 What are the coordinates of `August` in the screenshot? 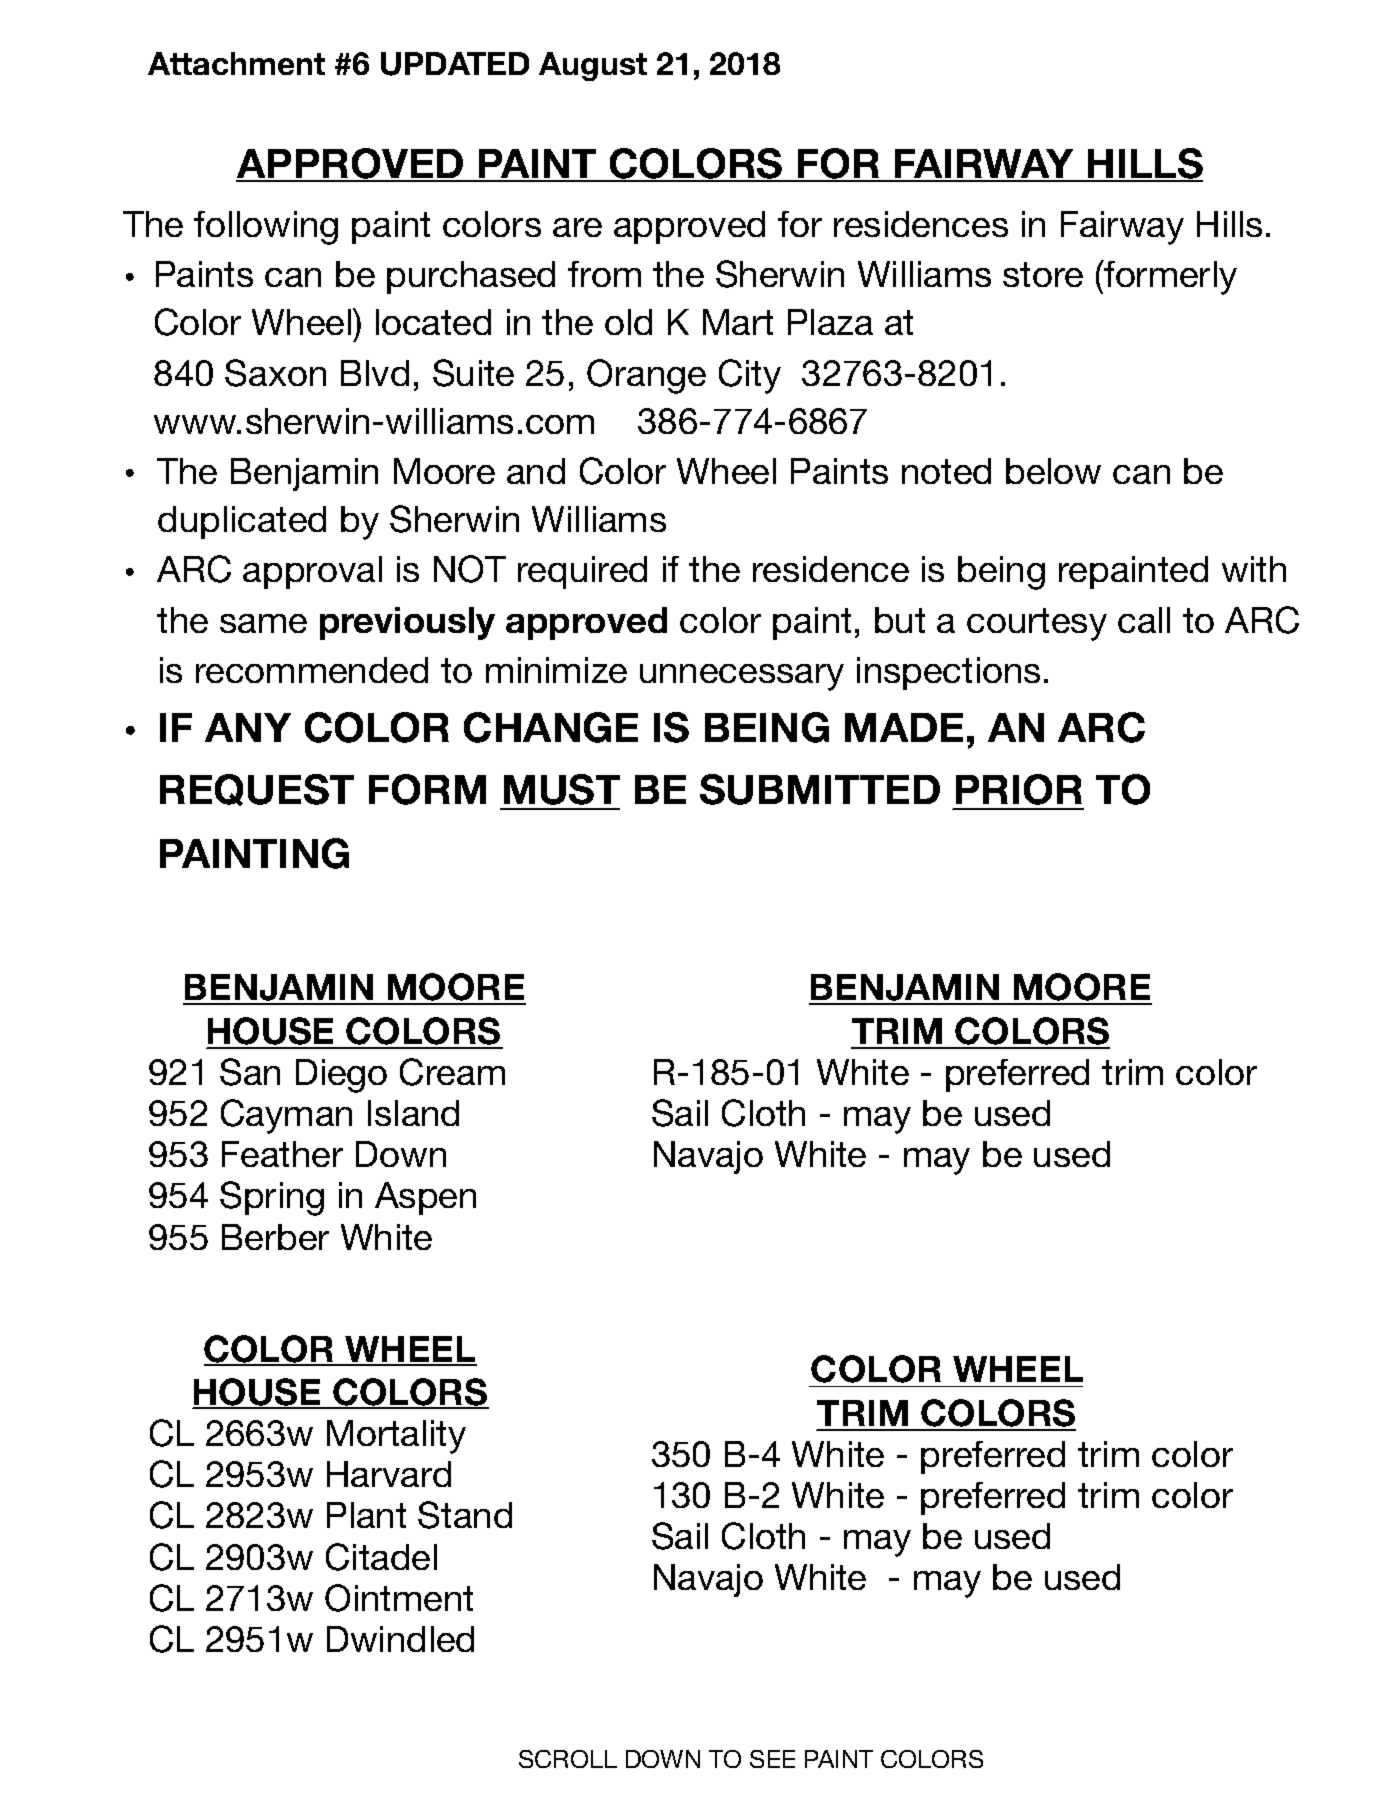 It's located at (593, 66).
